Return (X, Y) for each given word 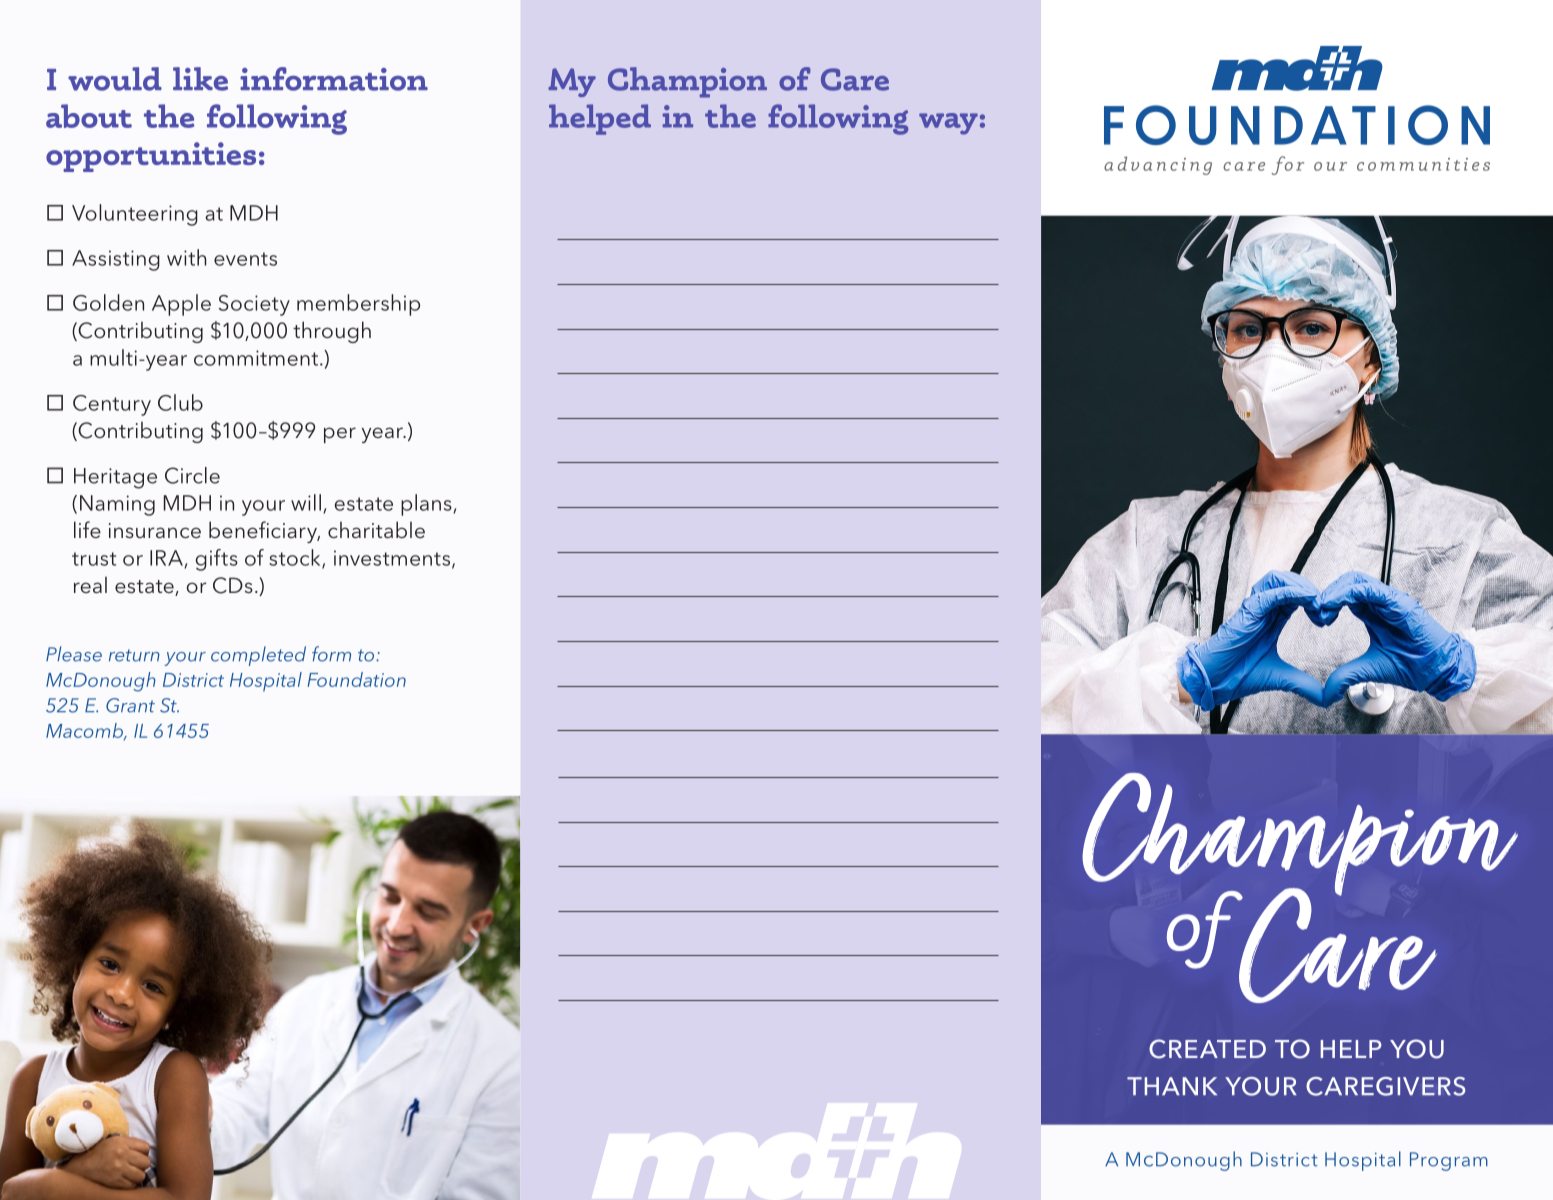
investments (392, 558)
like (200, 79)
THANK (1172, 1086)
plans (427, 505)
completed (258, 656)
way (948, 124)
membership (358, 305)
